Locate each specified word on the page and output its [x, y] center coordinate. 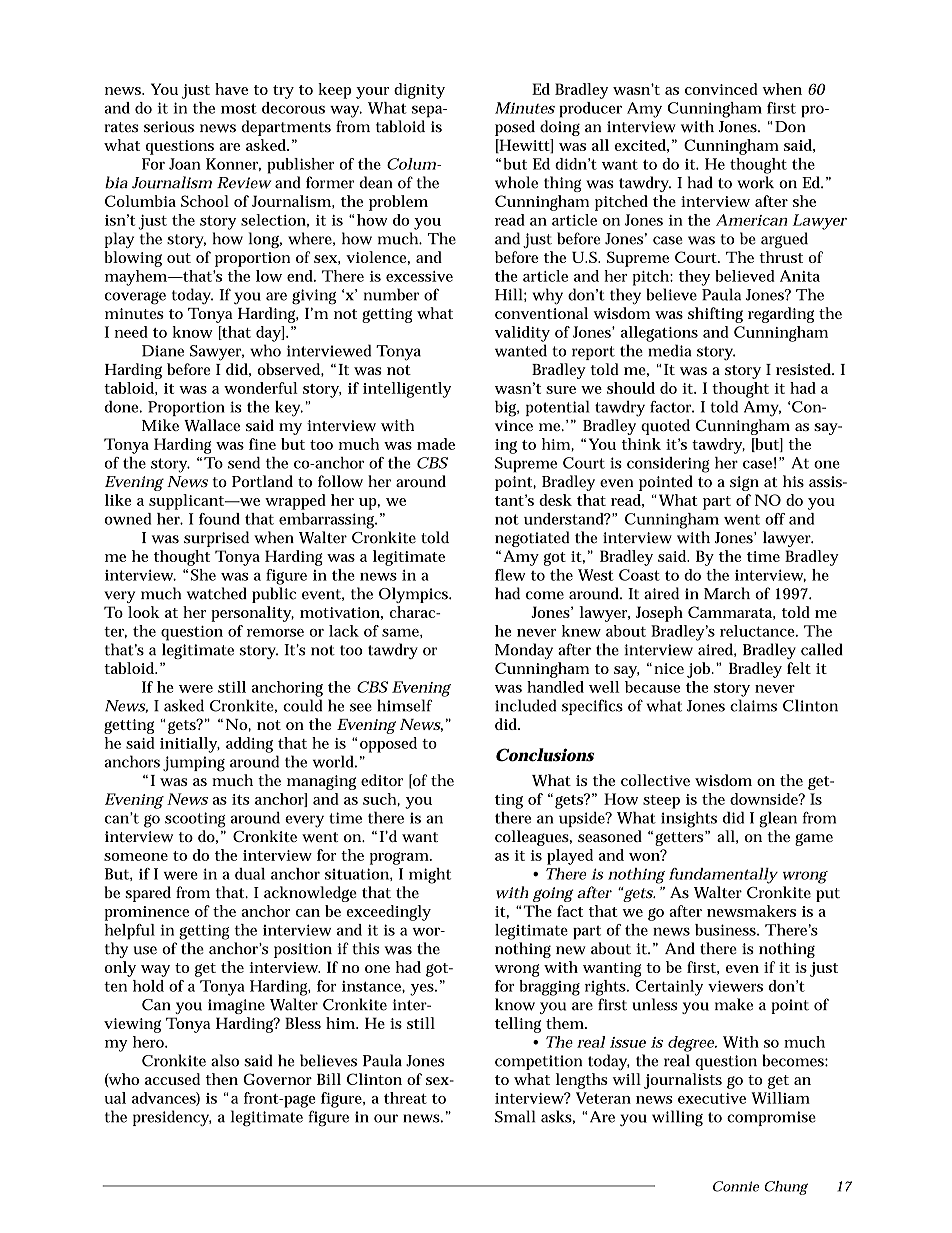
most [239, 108]
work [755, 182]
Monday [524, 651]
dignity [419, 91]
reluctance [759, 631]
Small [515, 1116]
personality [252, 614]
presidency [172, 1118]
